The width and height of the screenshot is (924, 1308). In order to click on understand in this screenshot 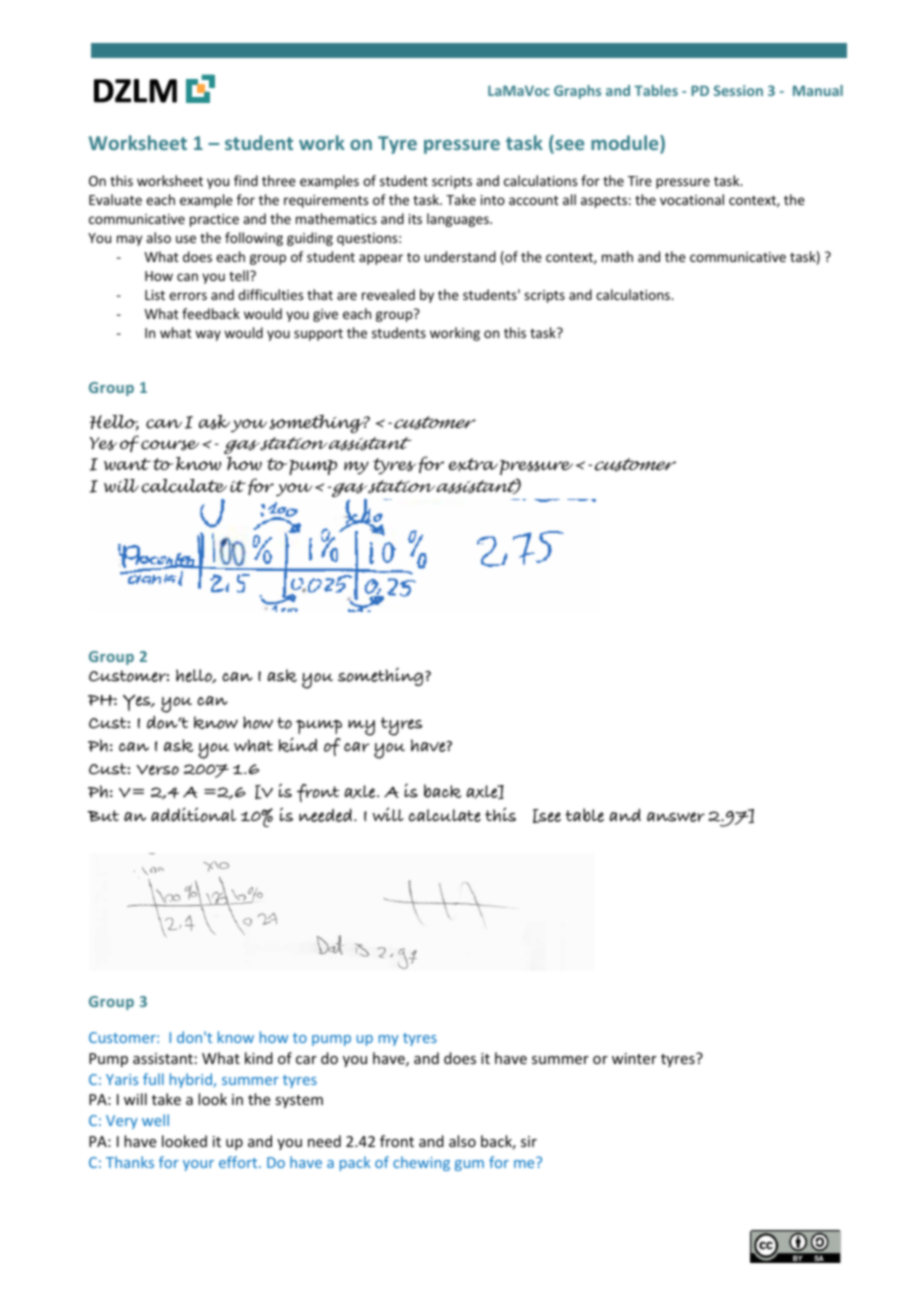, I will do `click(460, 256)`.
